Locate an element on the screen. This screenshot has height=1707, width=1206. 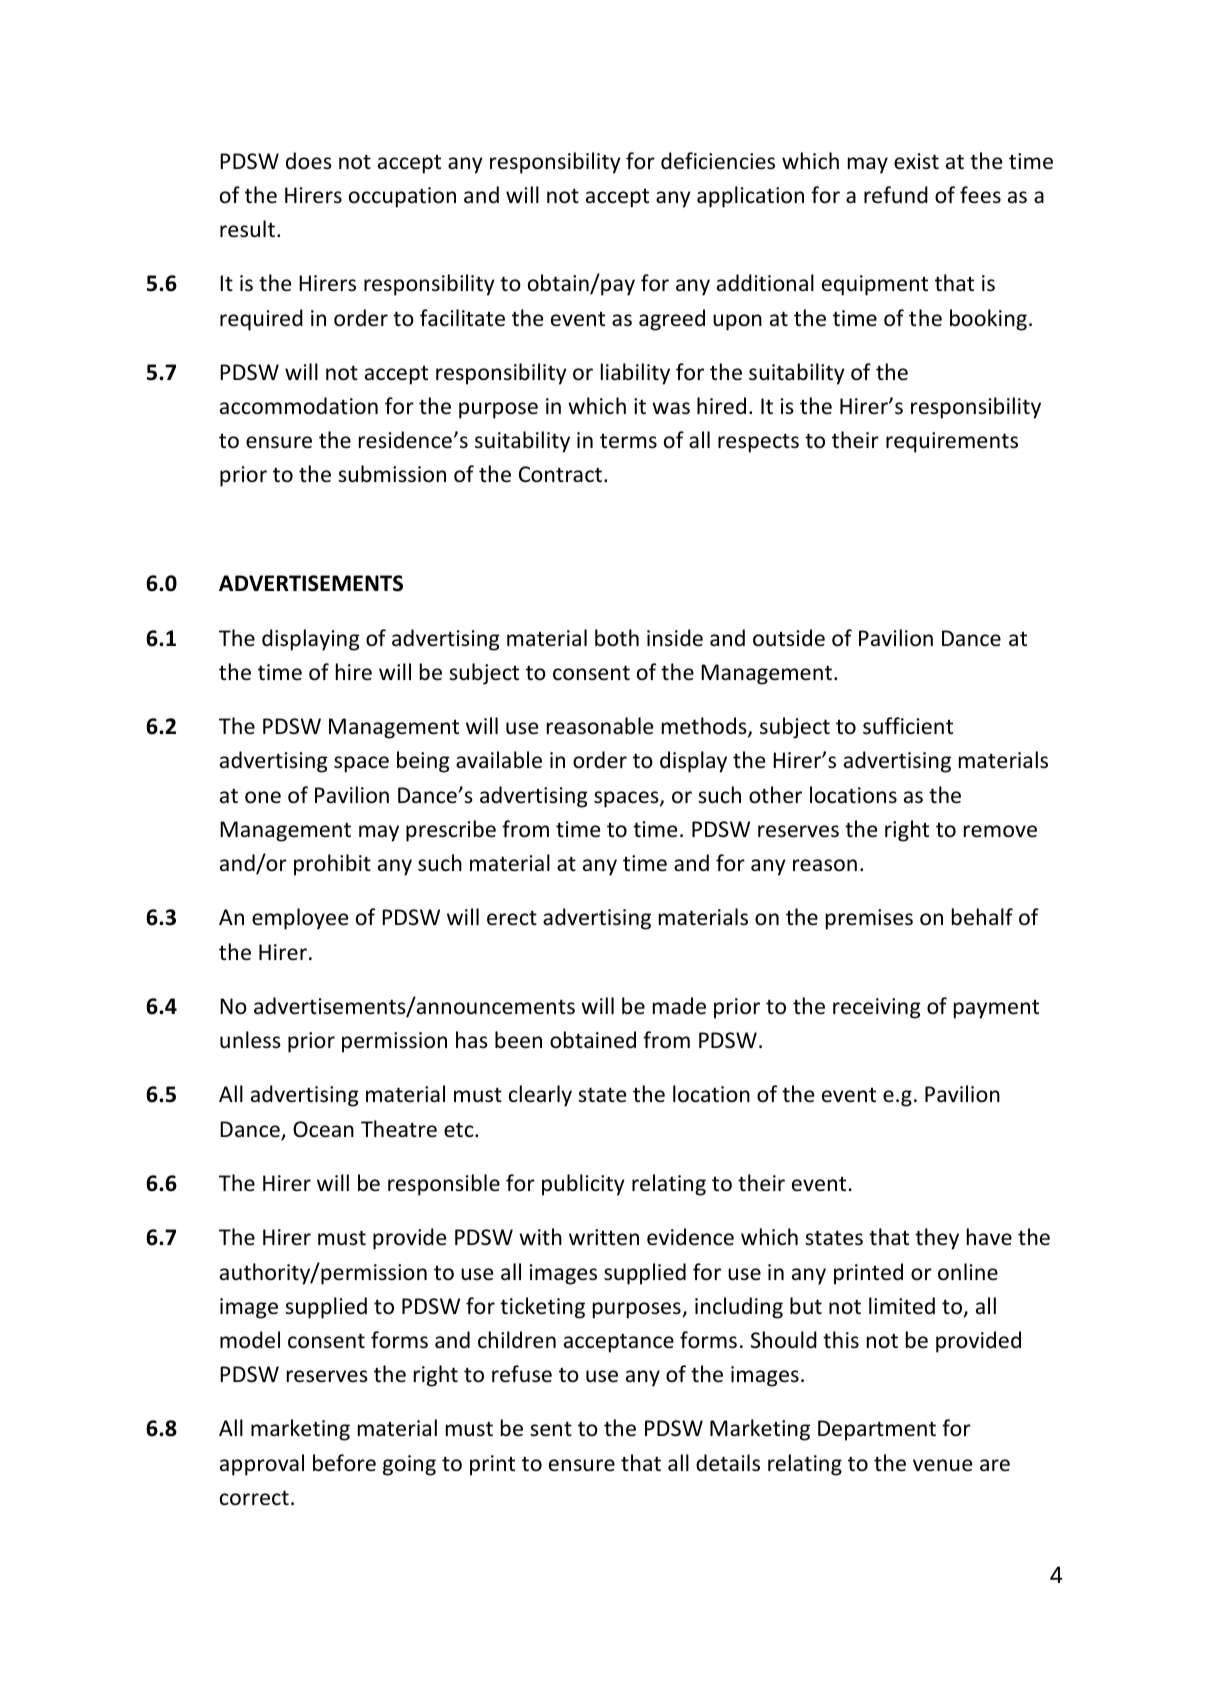
methods is located at coordinates (705, 727).
